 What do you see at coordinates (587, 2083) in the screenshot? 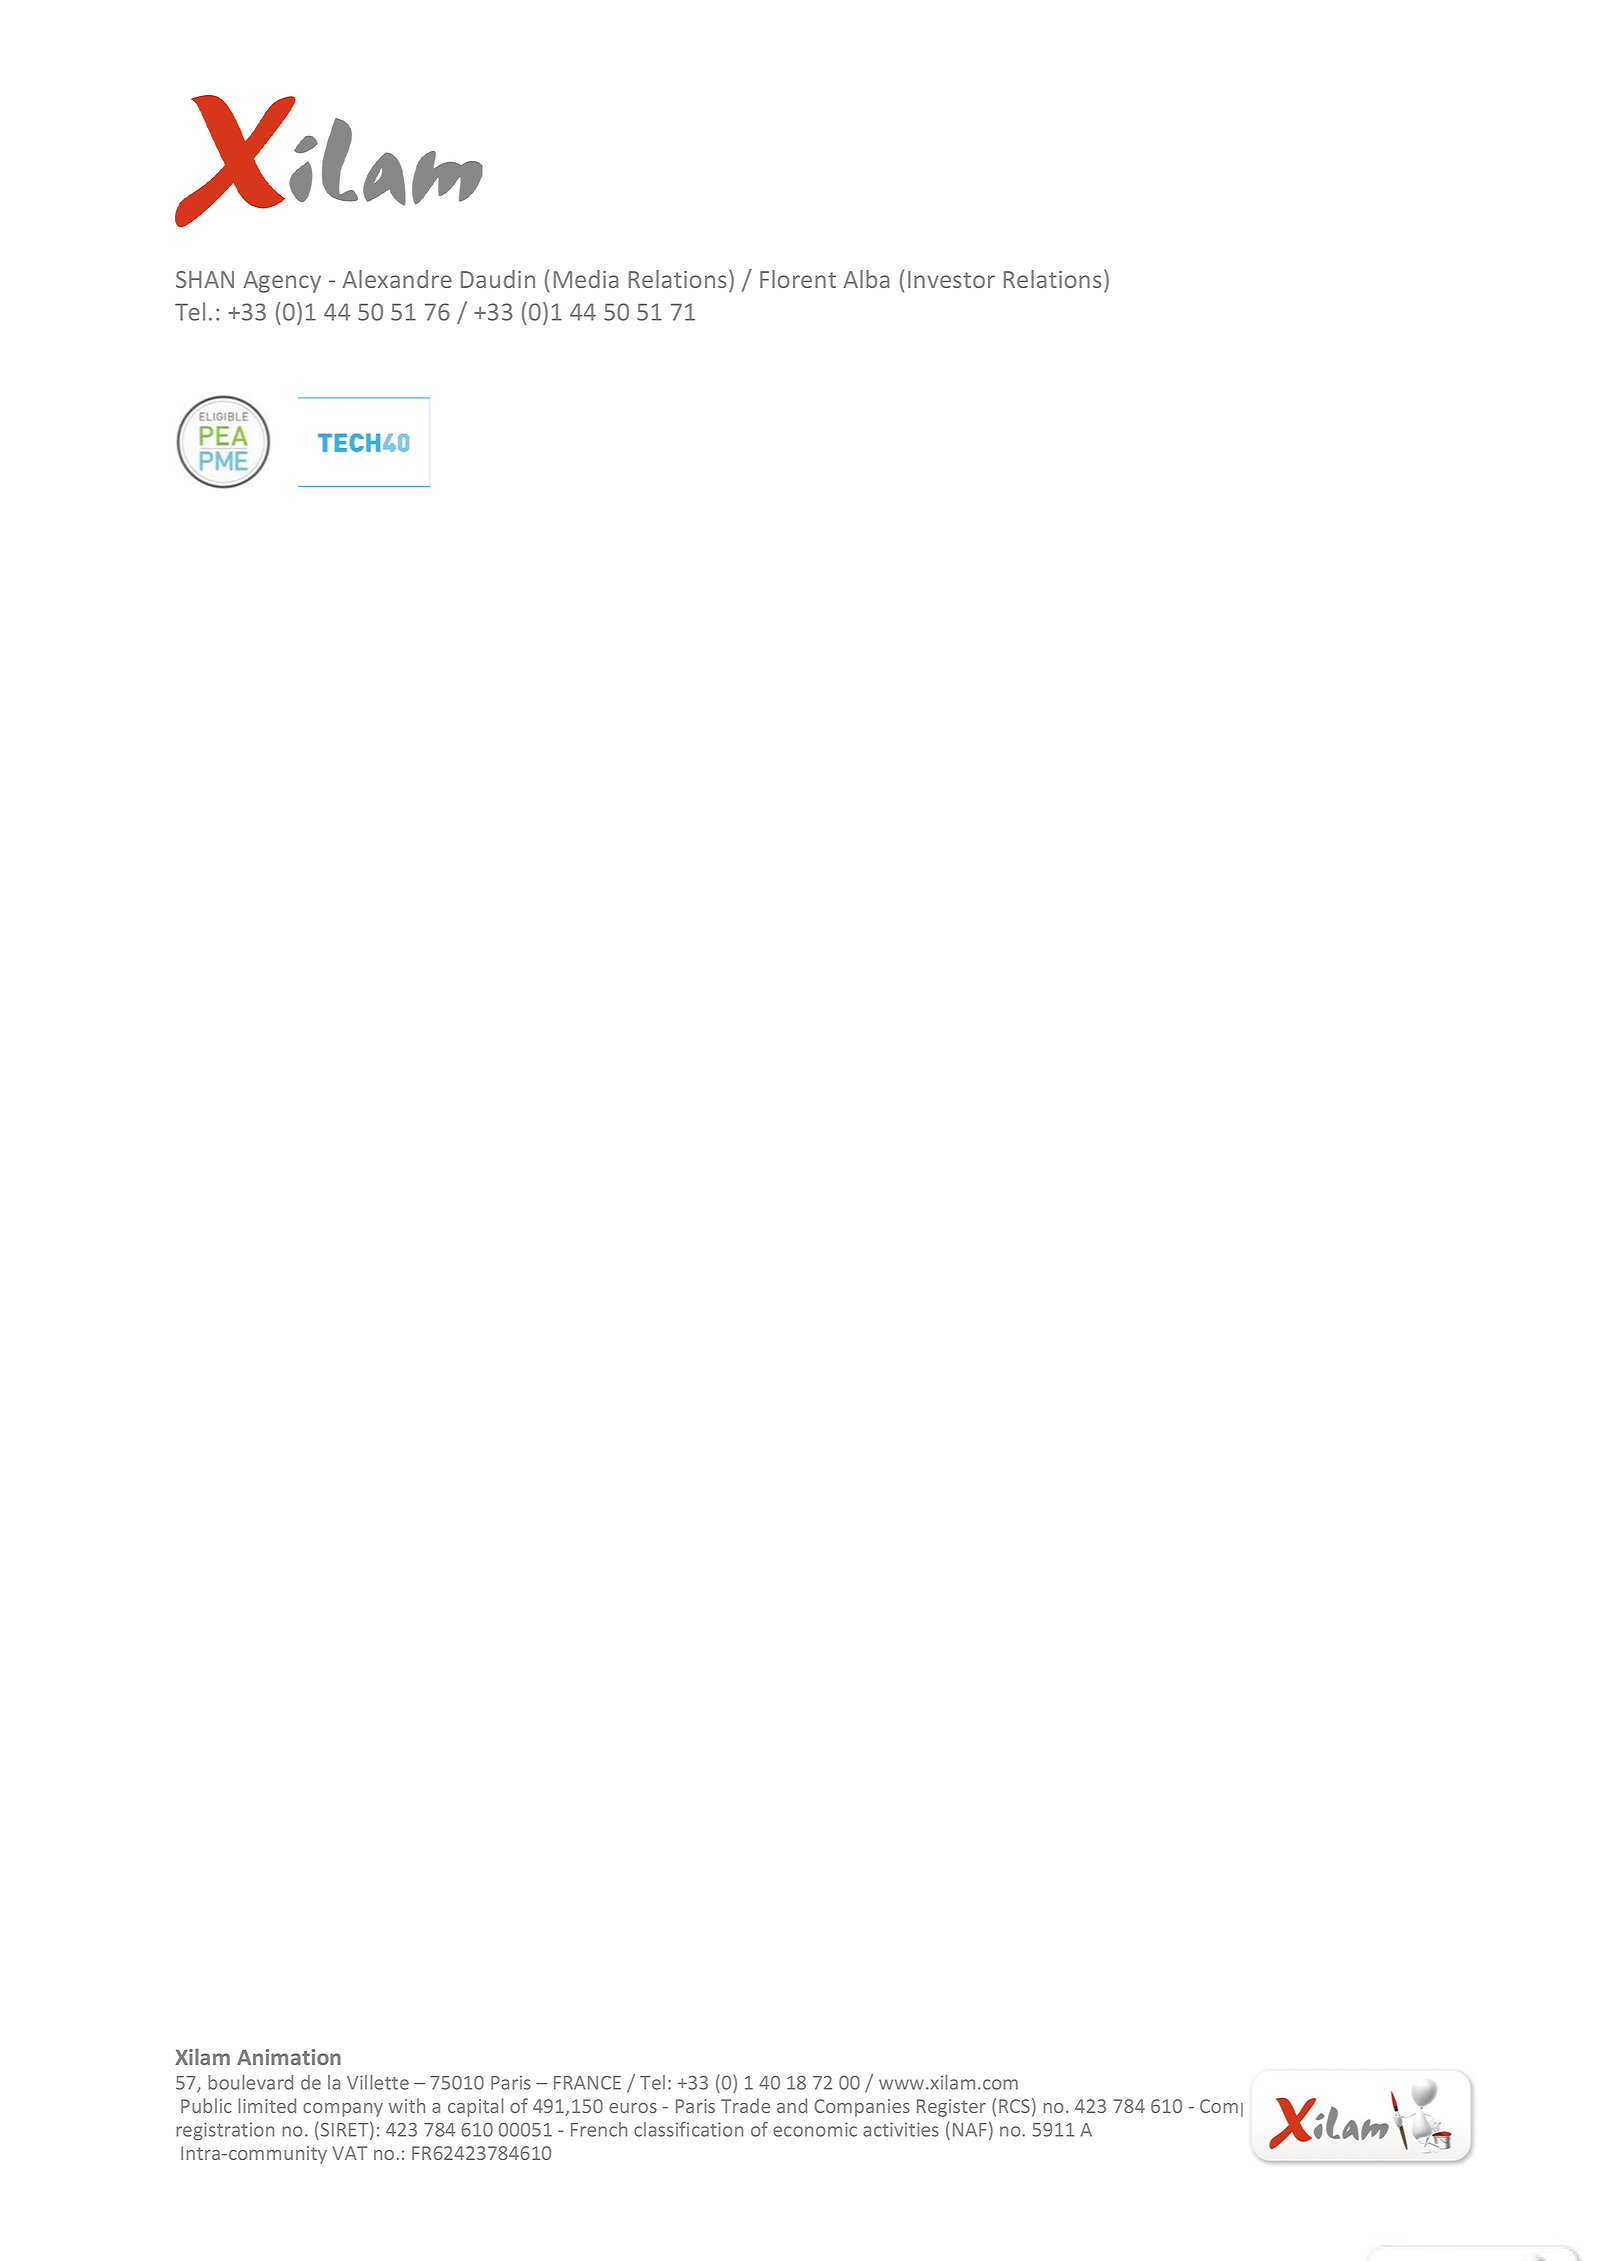
I see `FRANCE` at bounding box center [587, 2083].
